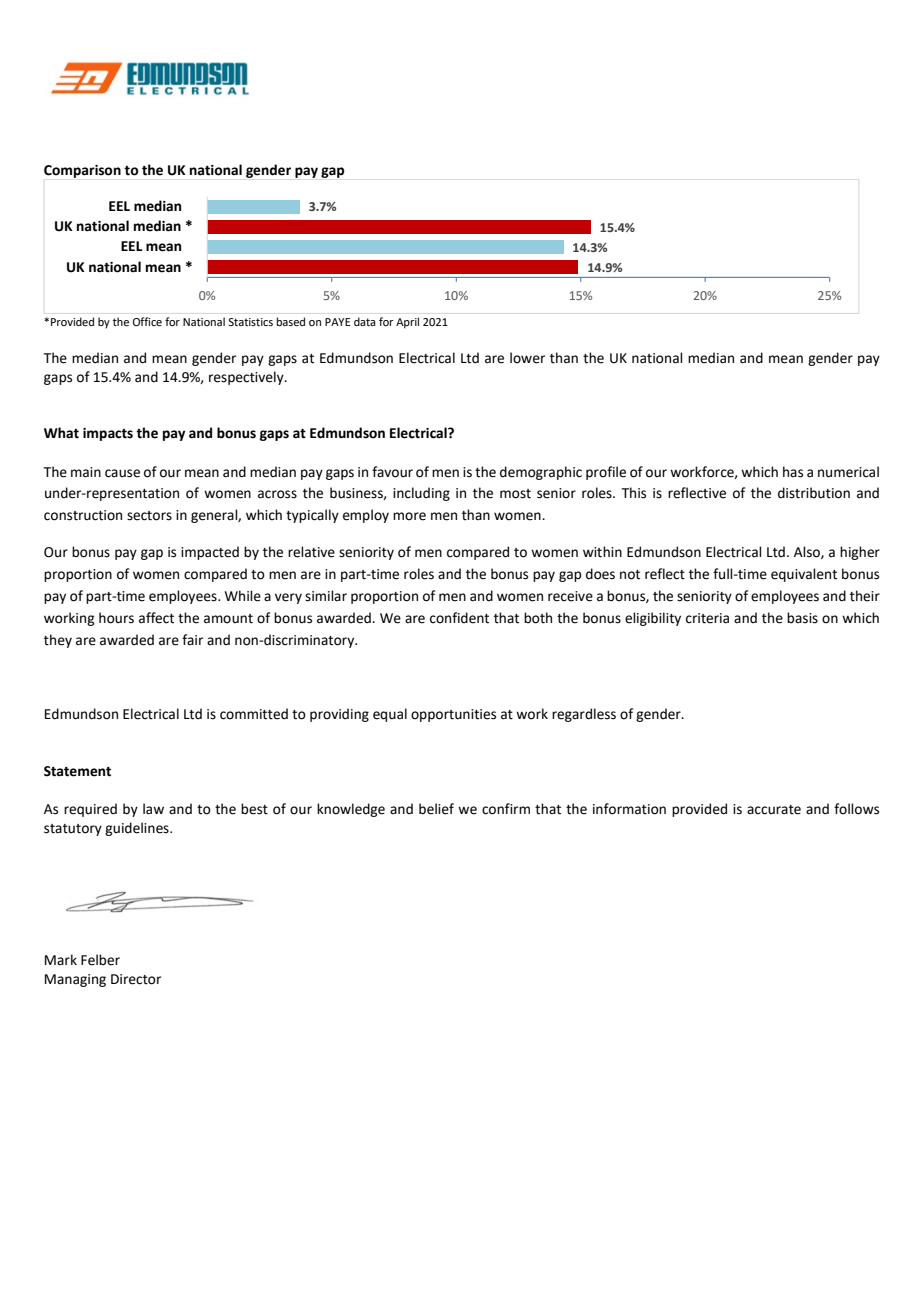 This screenshot has width=924, height=1308. I want to click on belief, so click(436, 809).
